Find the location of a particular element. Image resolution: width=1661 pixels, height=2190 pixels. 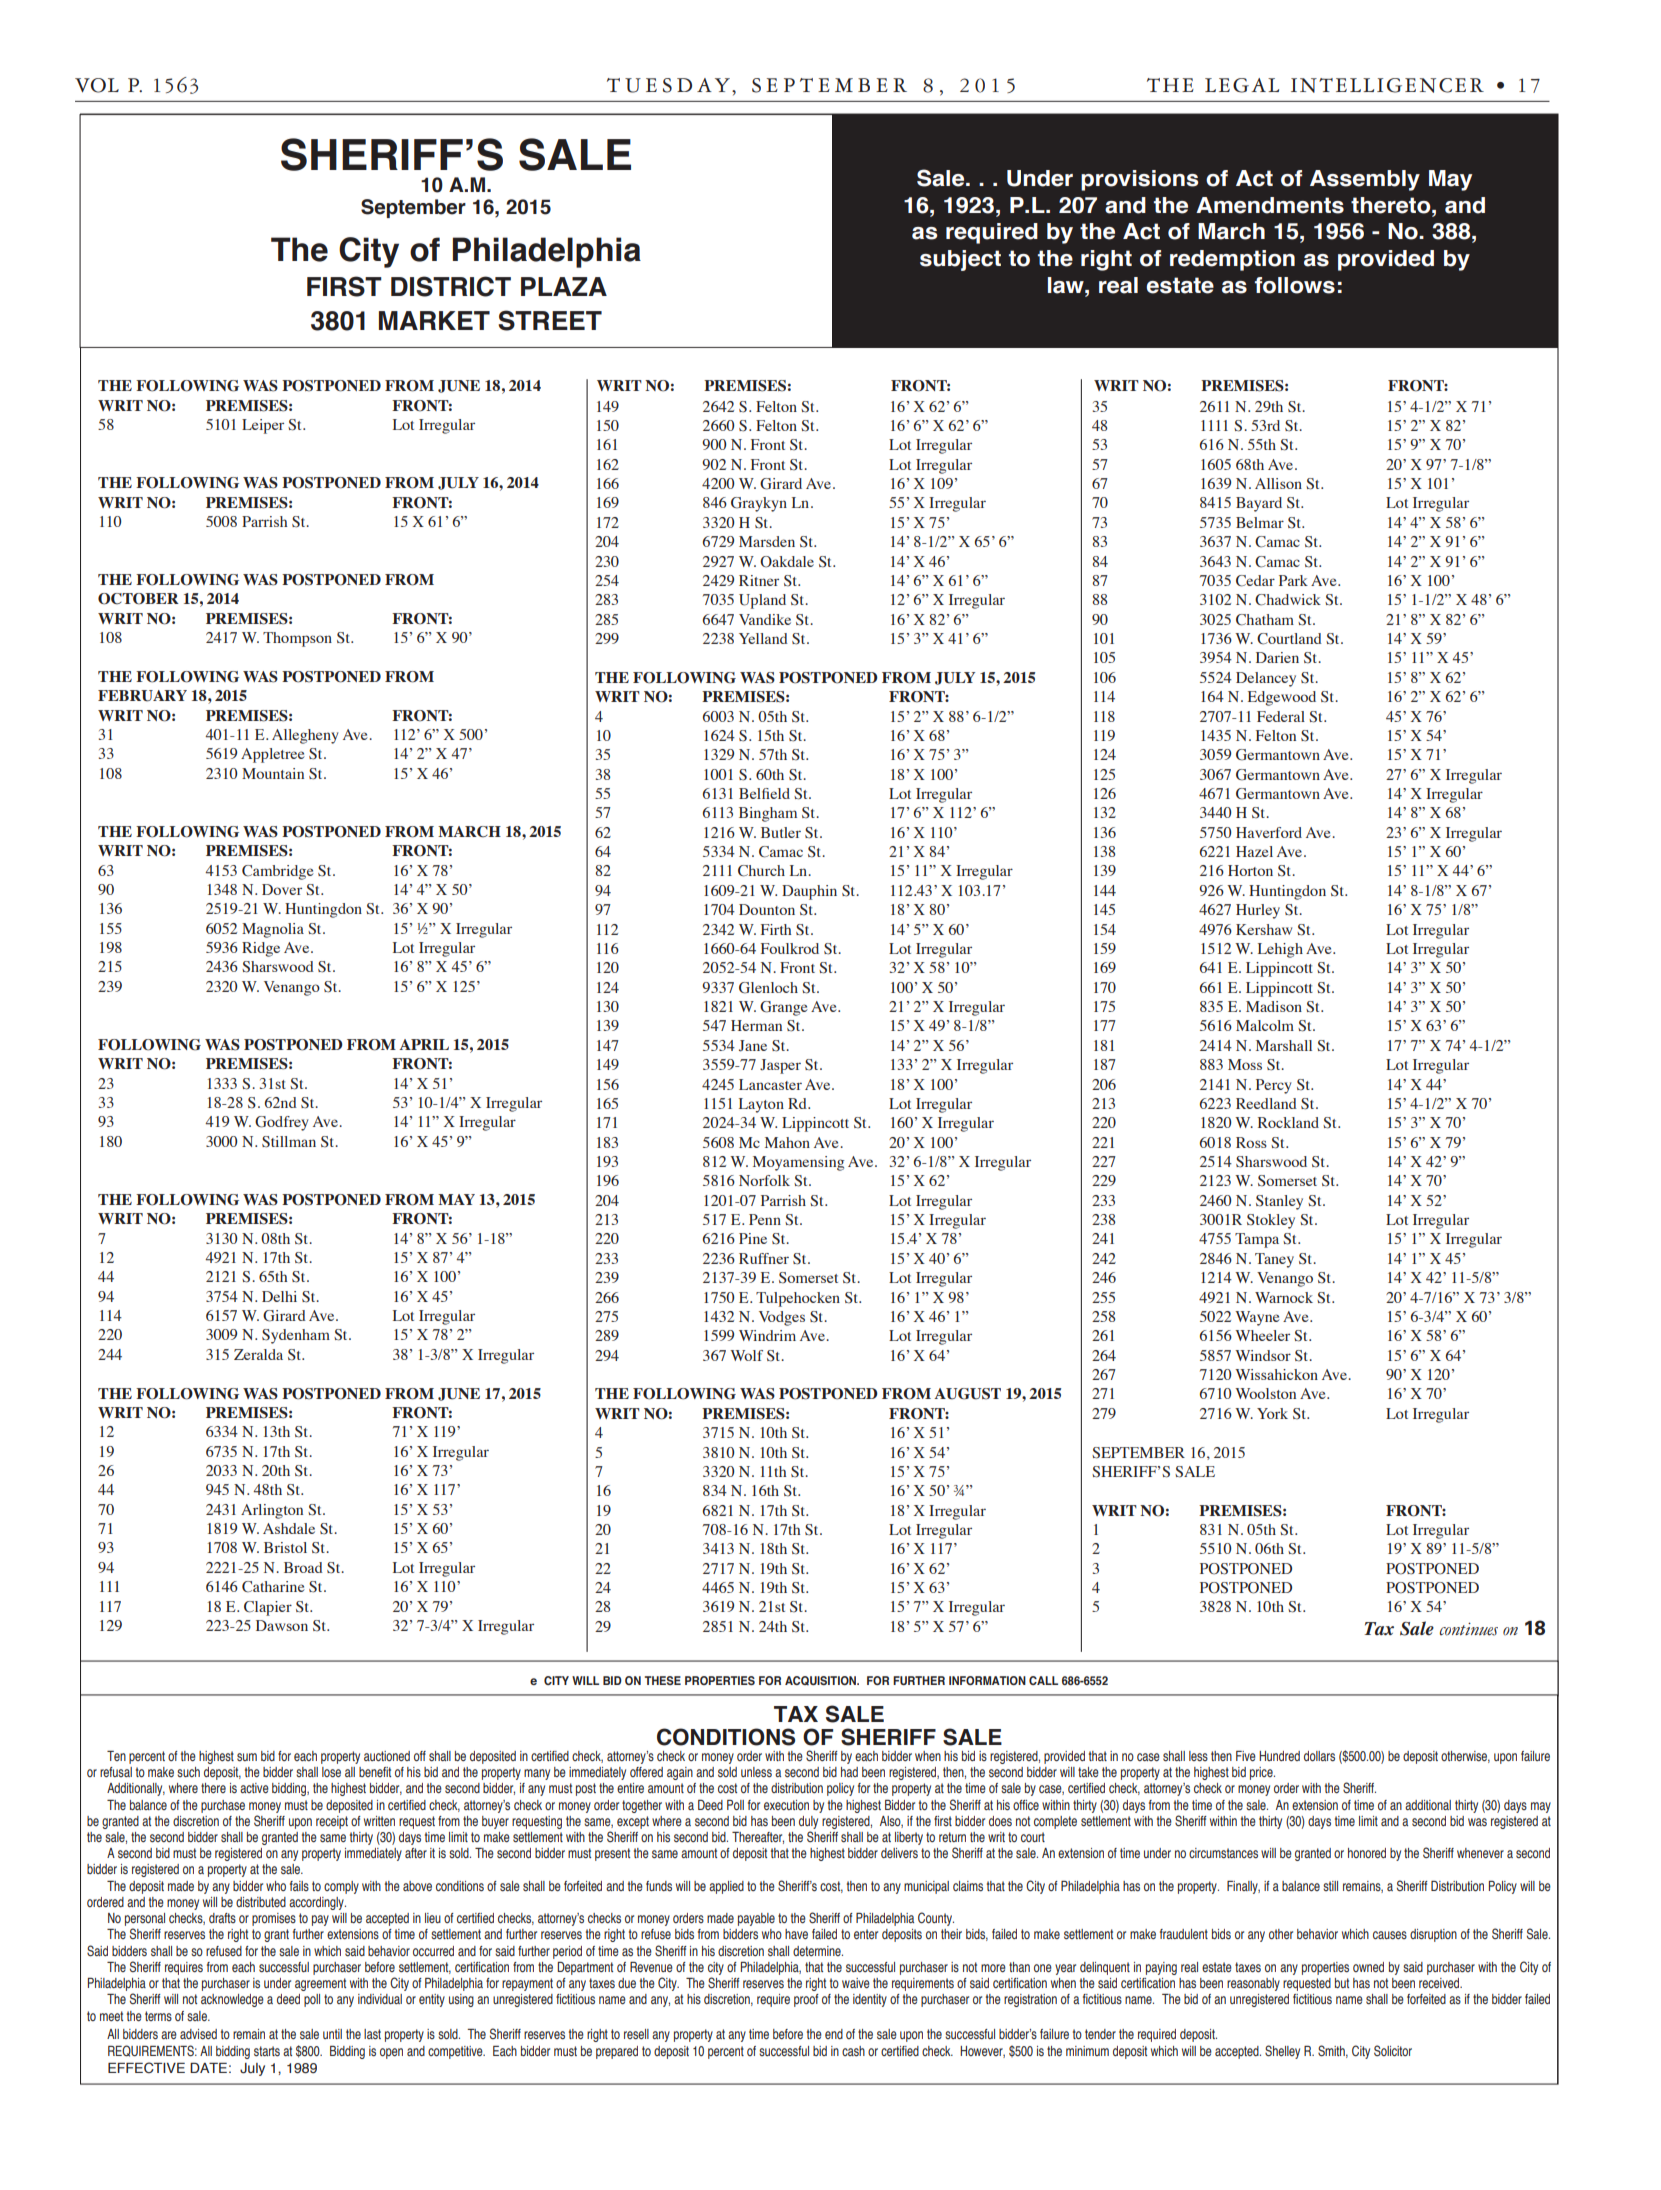

York is located at coordinates (1272, 1413).
